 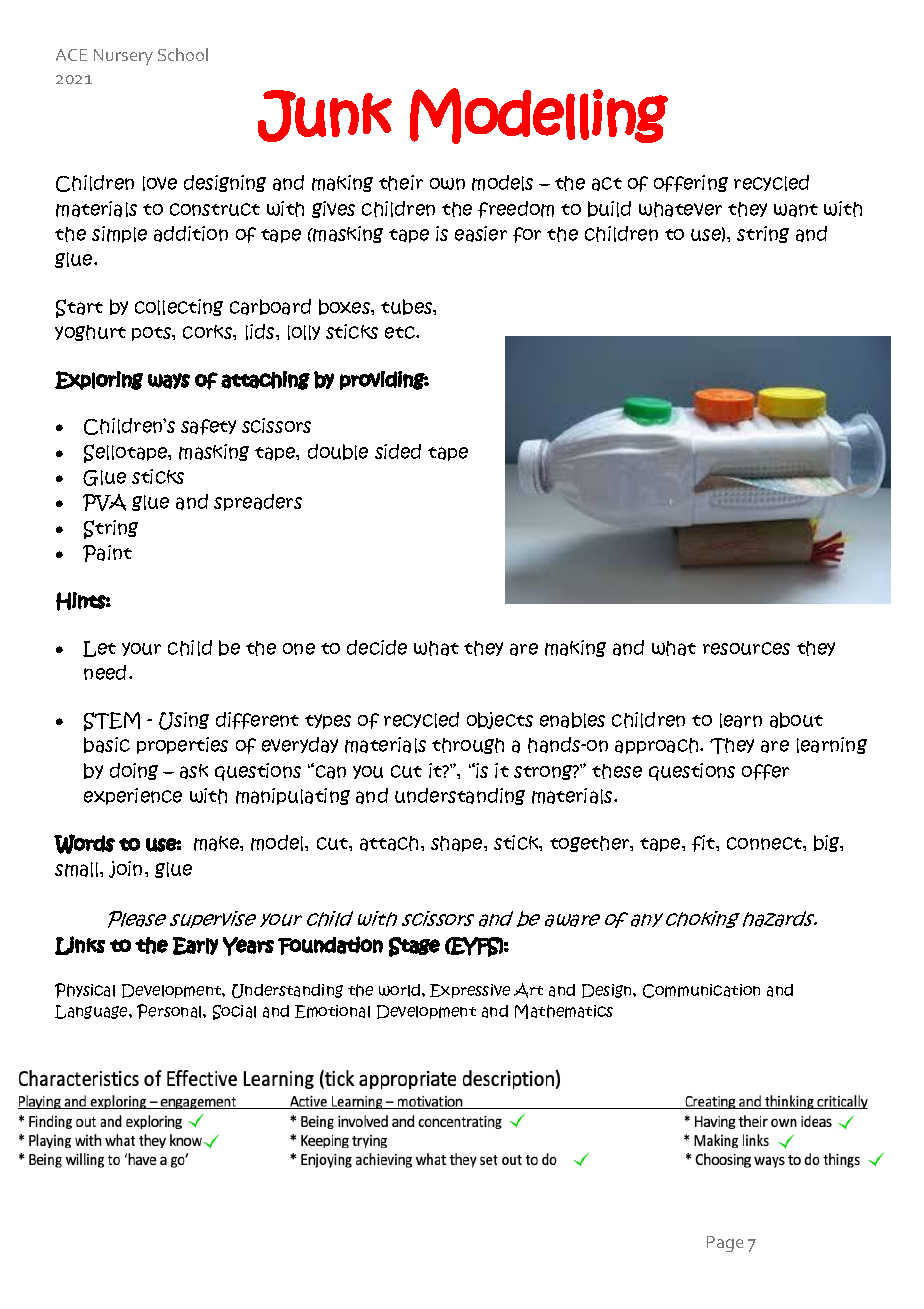 I want to click on Personal, so click(x=170, y=1011).
